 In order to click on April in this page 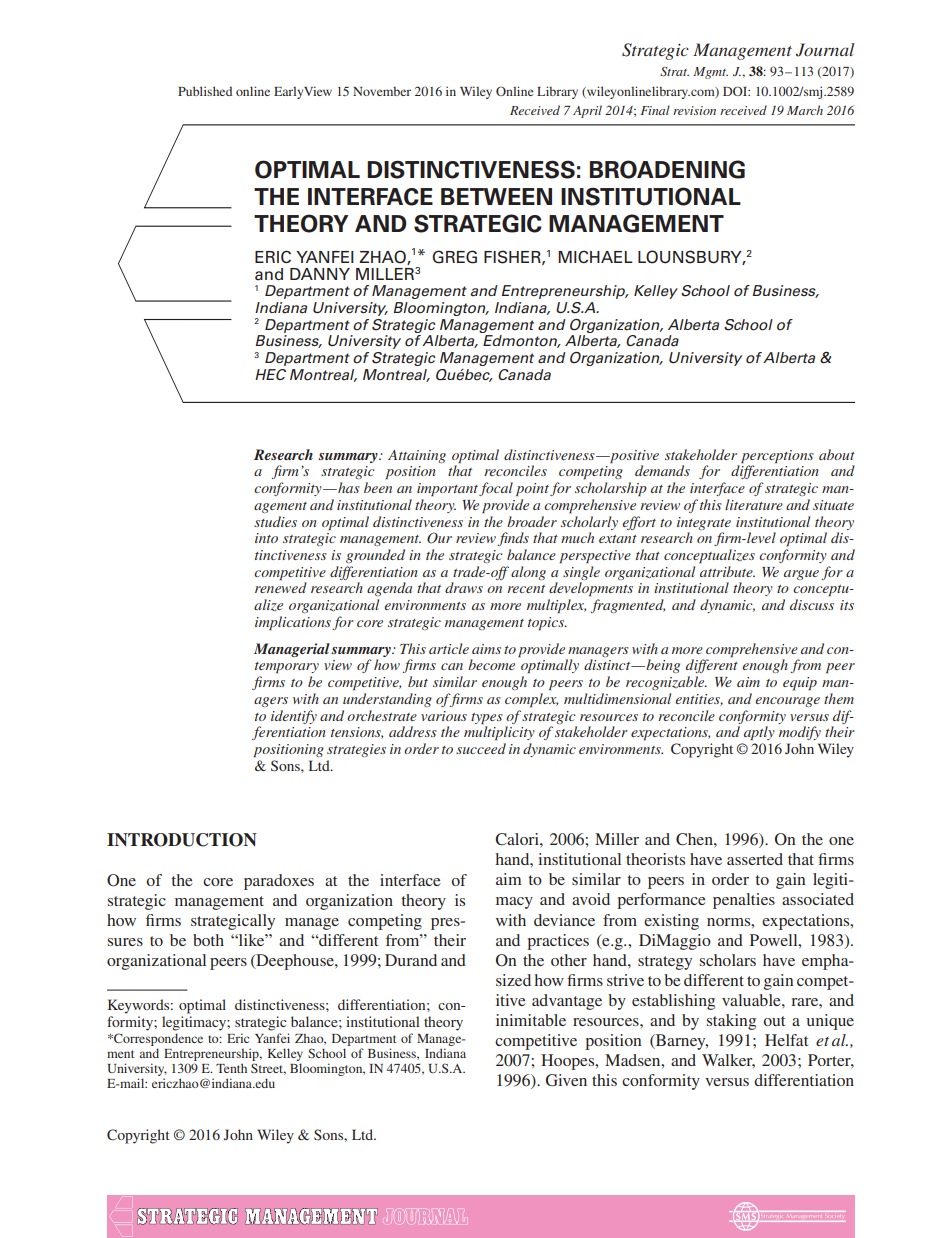, I will do `click(587, 111)`.
